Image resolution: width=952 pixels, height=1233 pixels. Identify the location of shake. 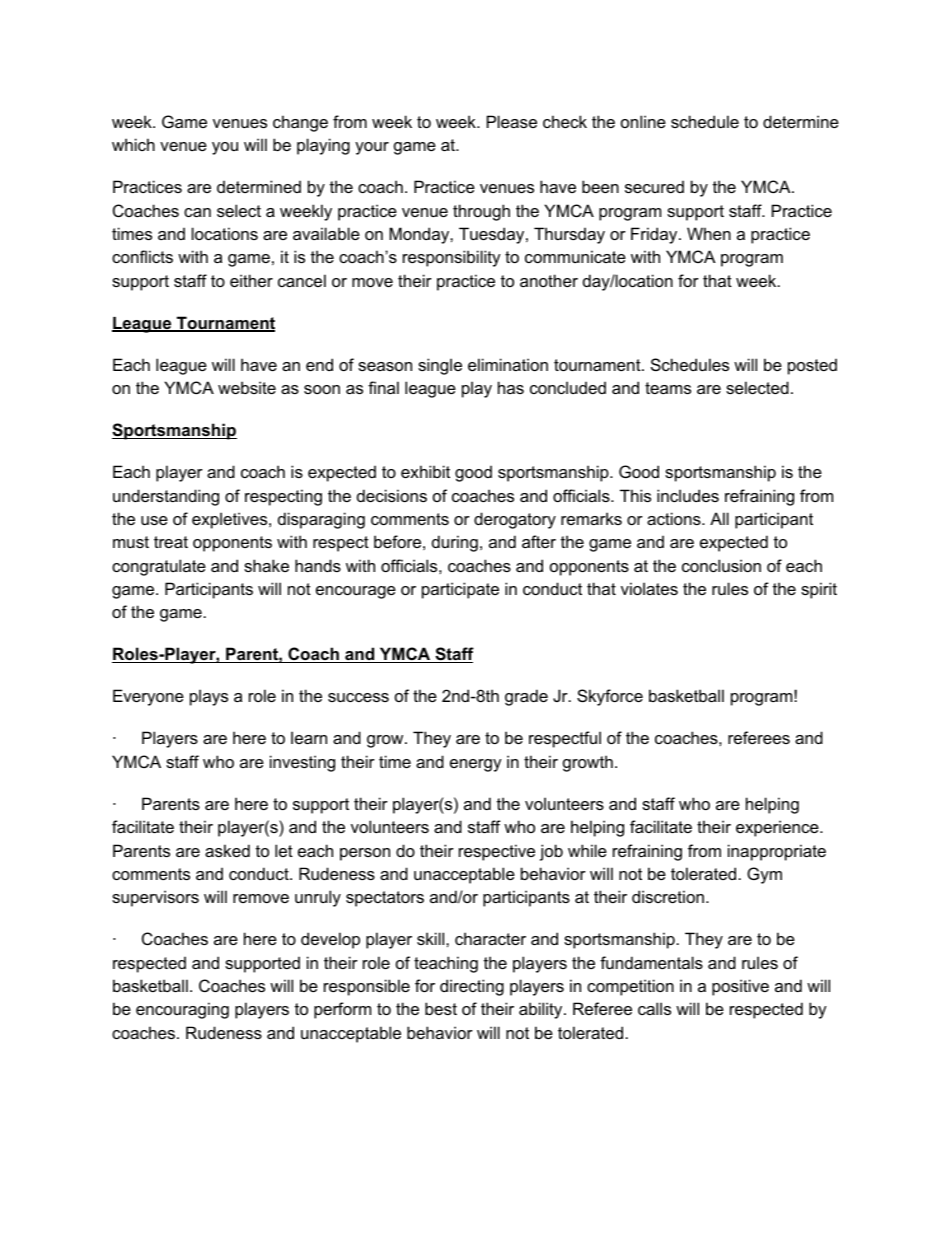
(266, 565).
